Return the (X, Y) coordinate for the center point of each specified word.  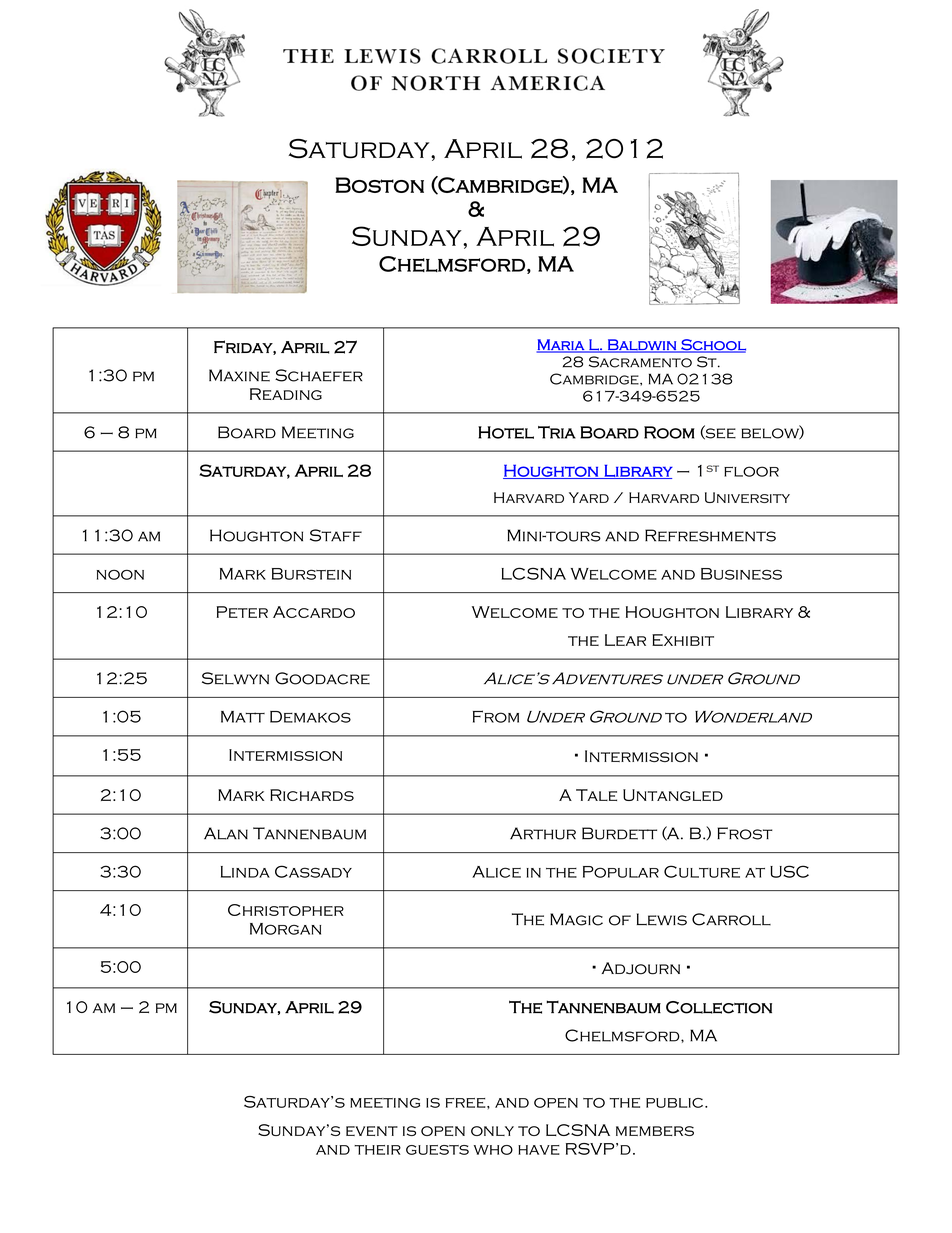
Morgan (285, 929)
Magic (576, 919)
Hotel (506, 432)
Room (669, 432)
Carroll (731, 919)
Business (741, 574)
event (372, 1131)
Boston (379, 185)
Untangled (673, 795)
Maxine (239, 375)
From (496, 716)
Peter (242, 612)
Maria (561, 345)
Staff (336, 535)
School (712, 346)
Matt (243, 717)
